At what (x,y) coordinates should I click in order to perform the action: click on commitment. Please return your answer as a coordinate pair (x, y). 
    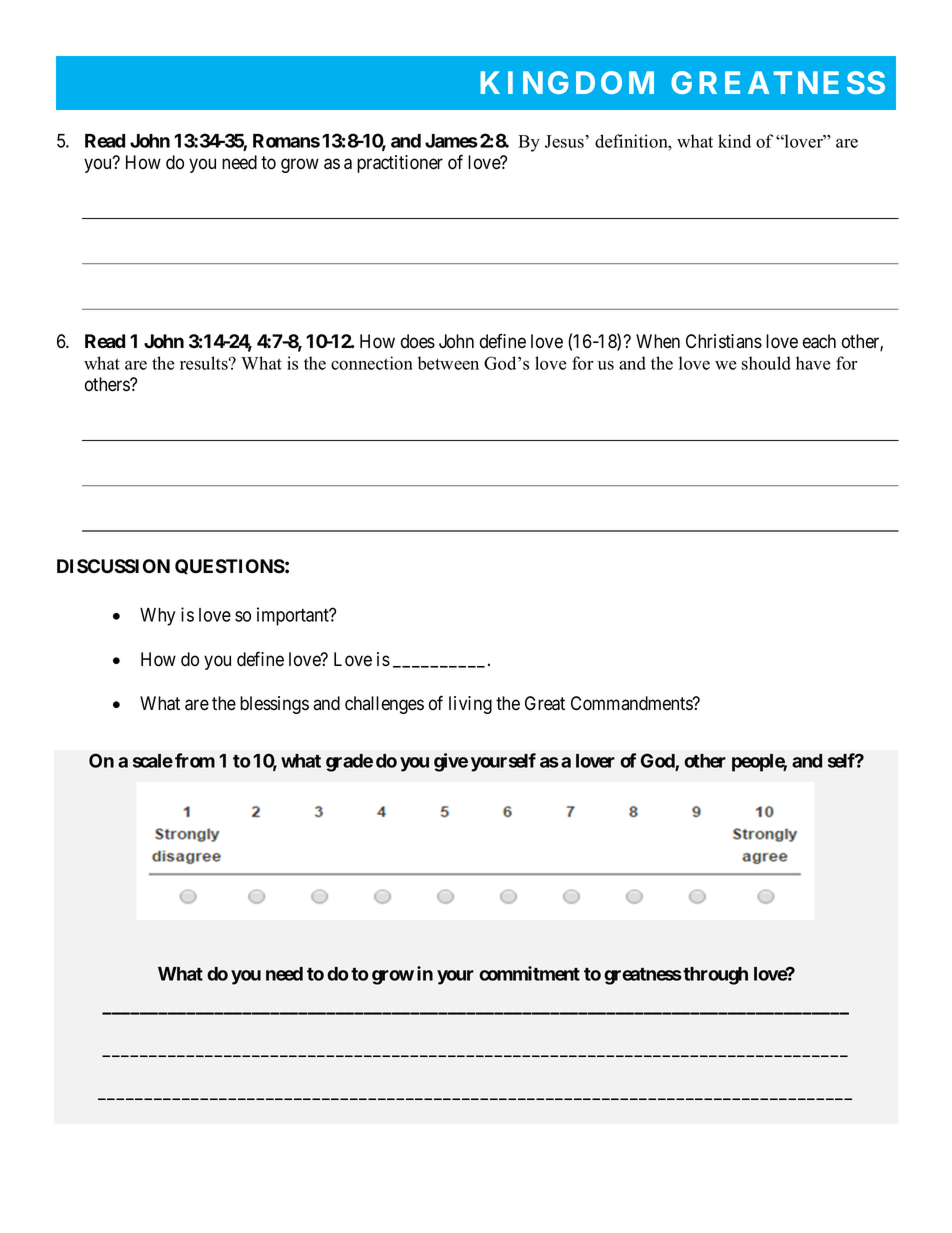
    Looking at the image, I should click on (529, 973).
